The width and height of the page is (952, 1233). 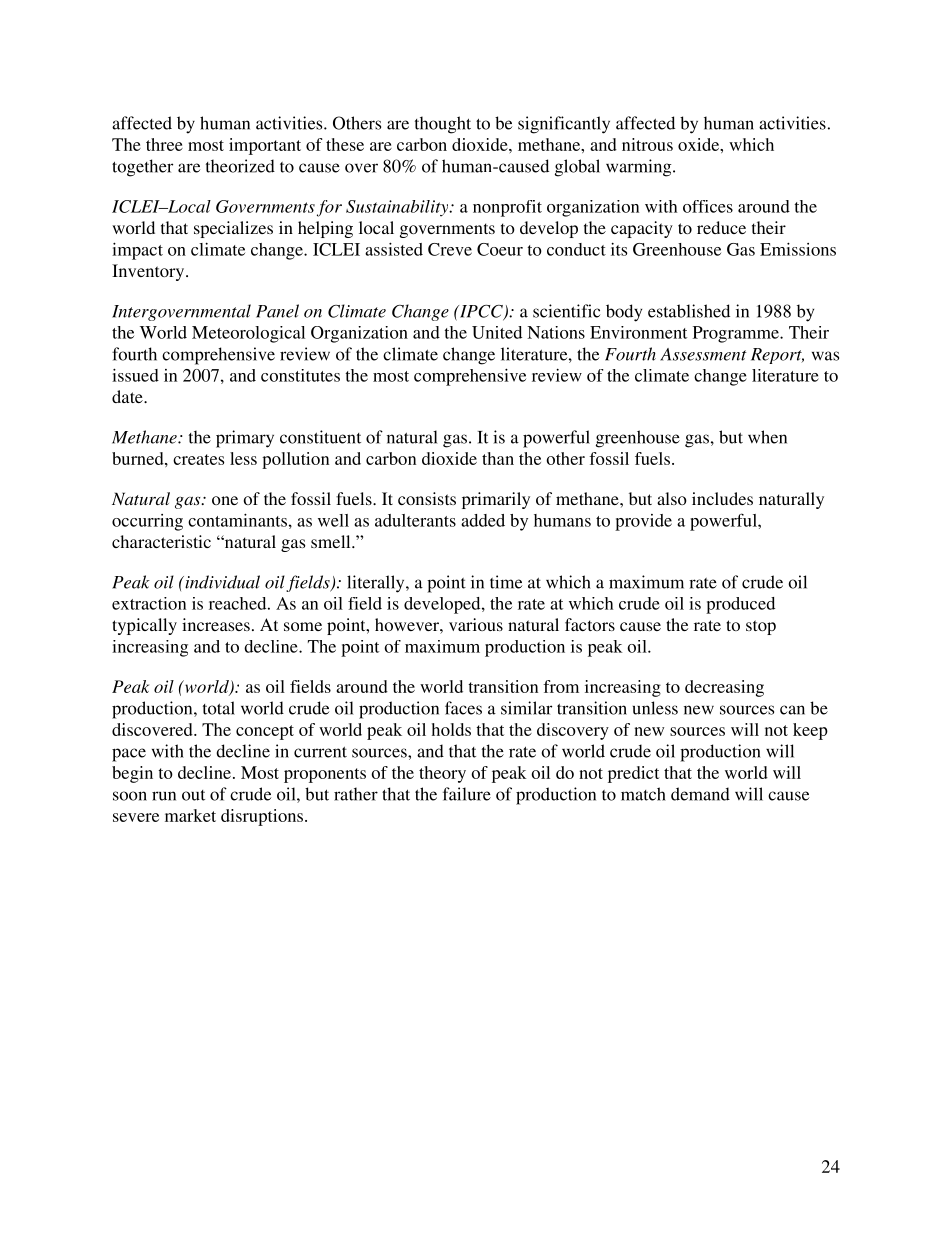 I want to click on three, so click(x=164, y=144).
